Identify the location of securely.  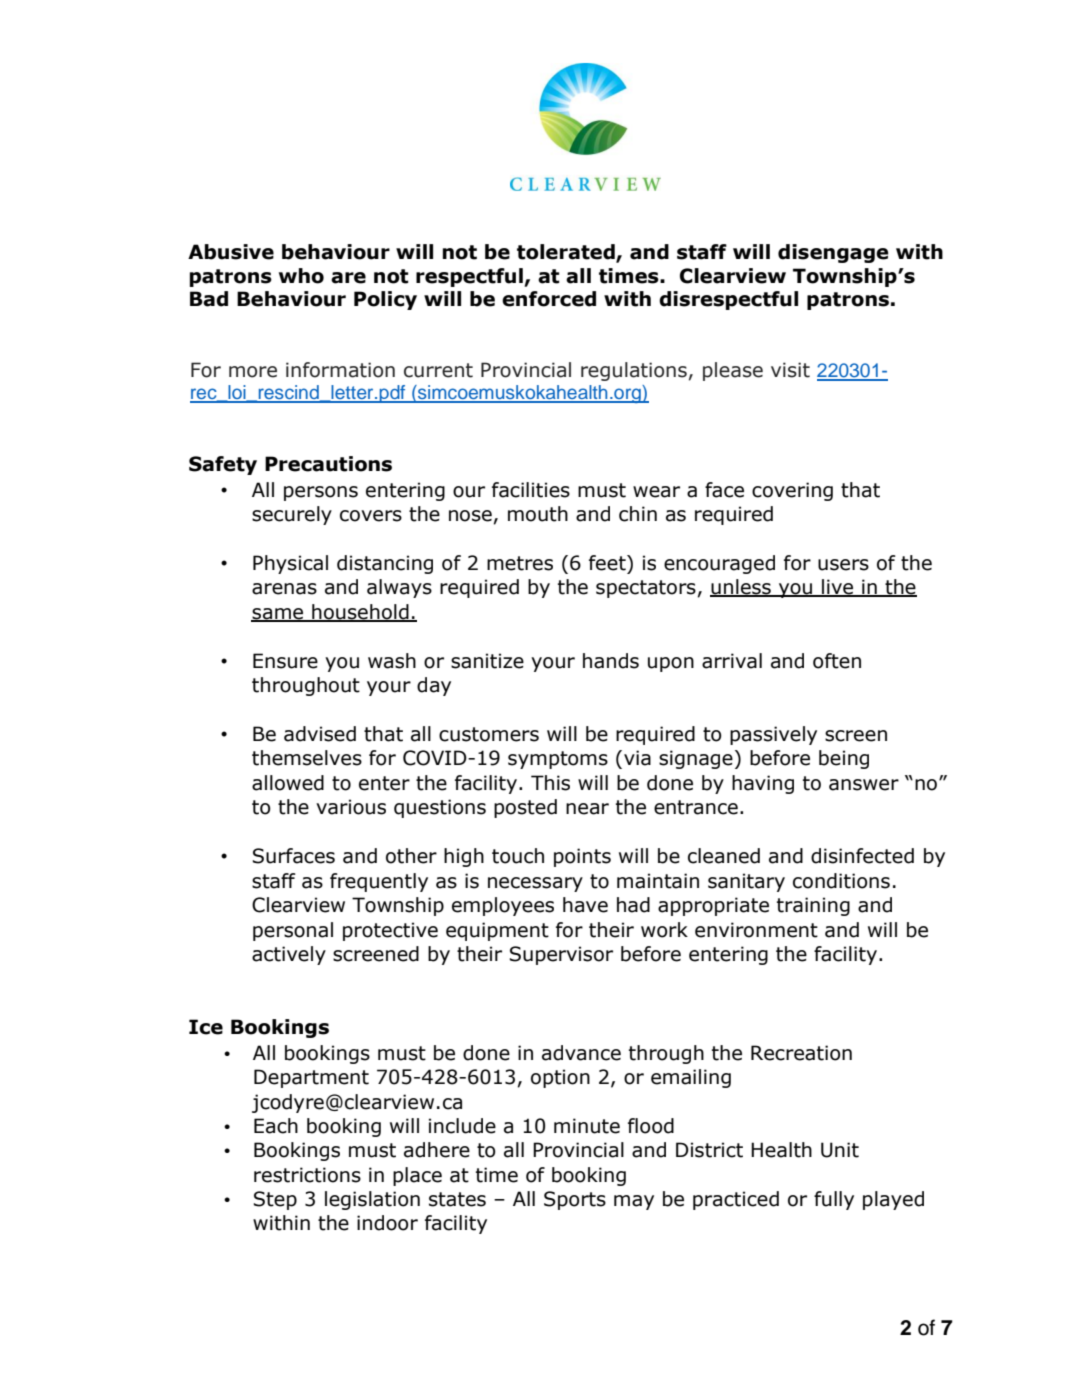
(292, 515).
